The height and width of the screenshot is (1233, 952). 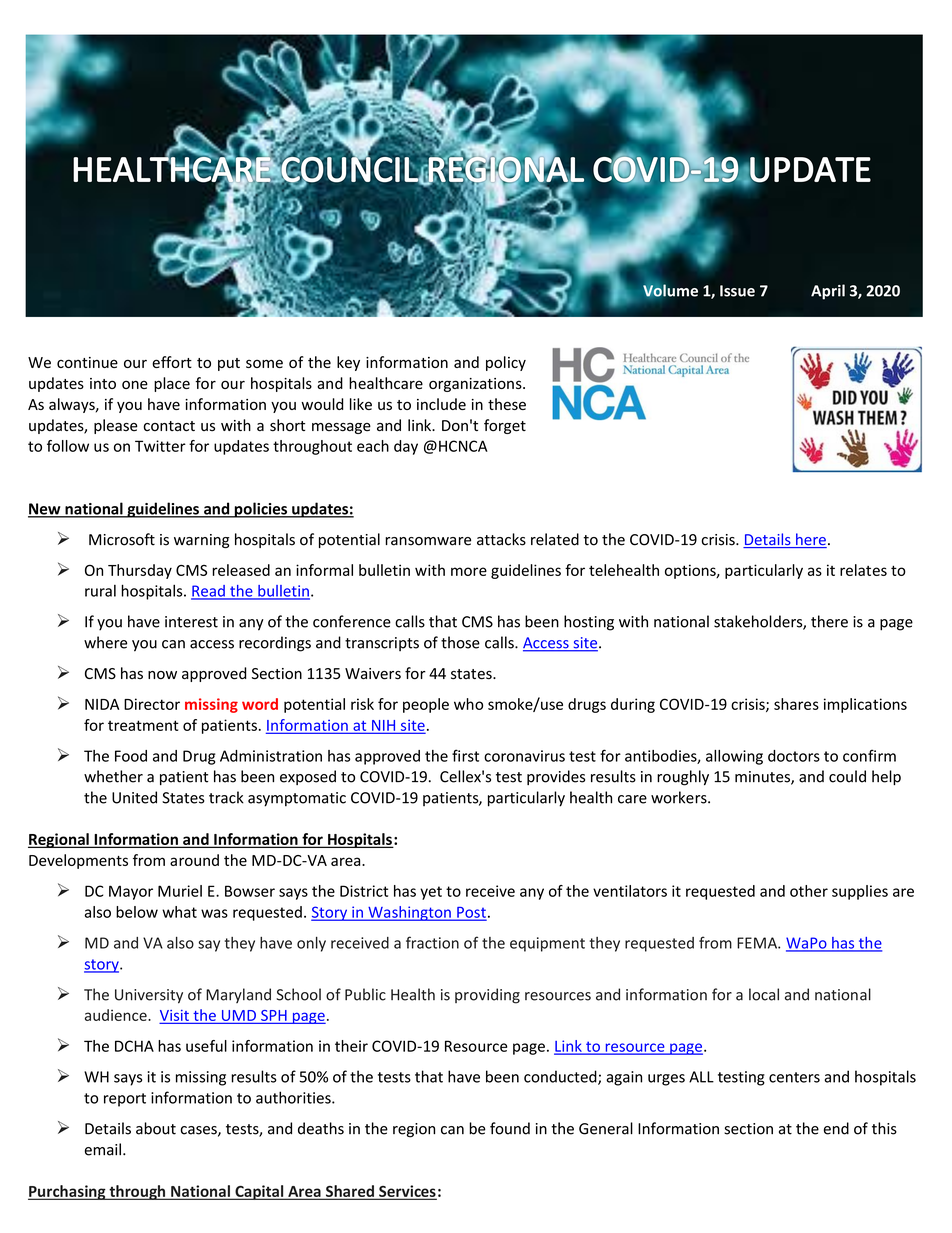 What do you see at coordinates (137, 912) in the screenshot?
I see `below` at bounding box center [137, 912].
